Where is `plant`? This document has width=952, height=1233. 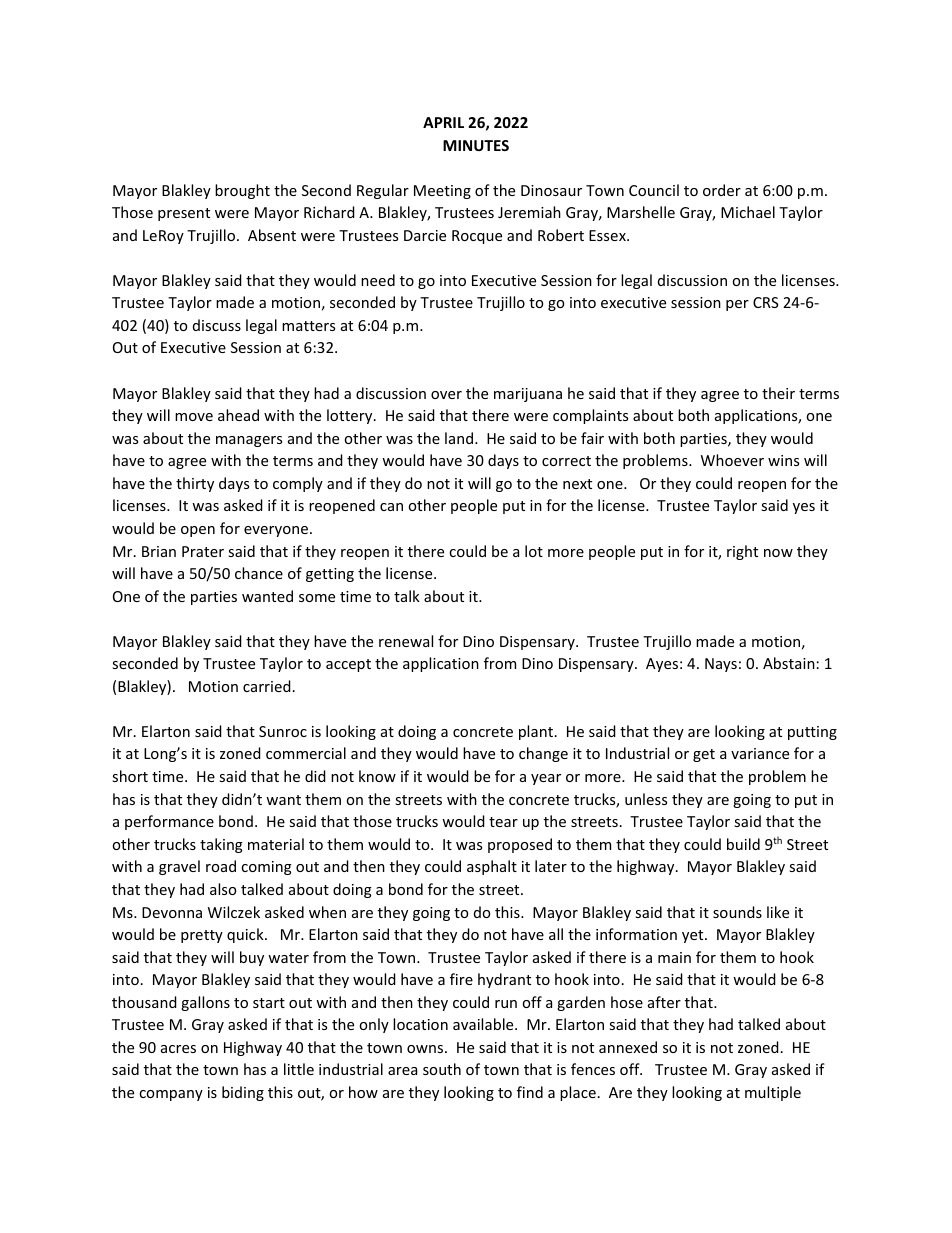
plant is located at coordinates (537, 732).
